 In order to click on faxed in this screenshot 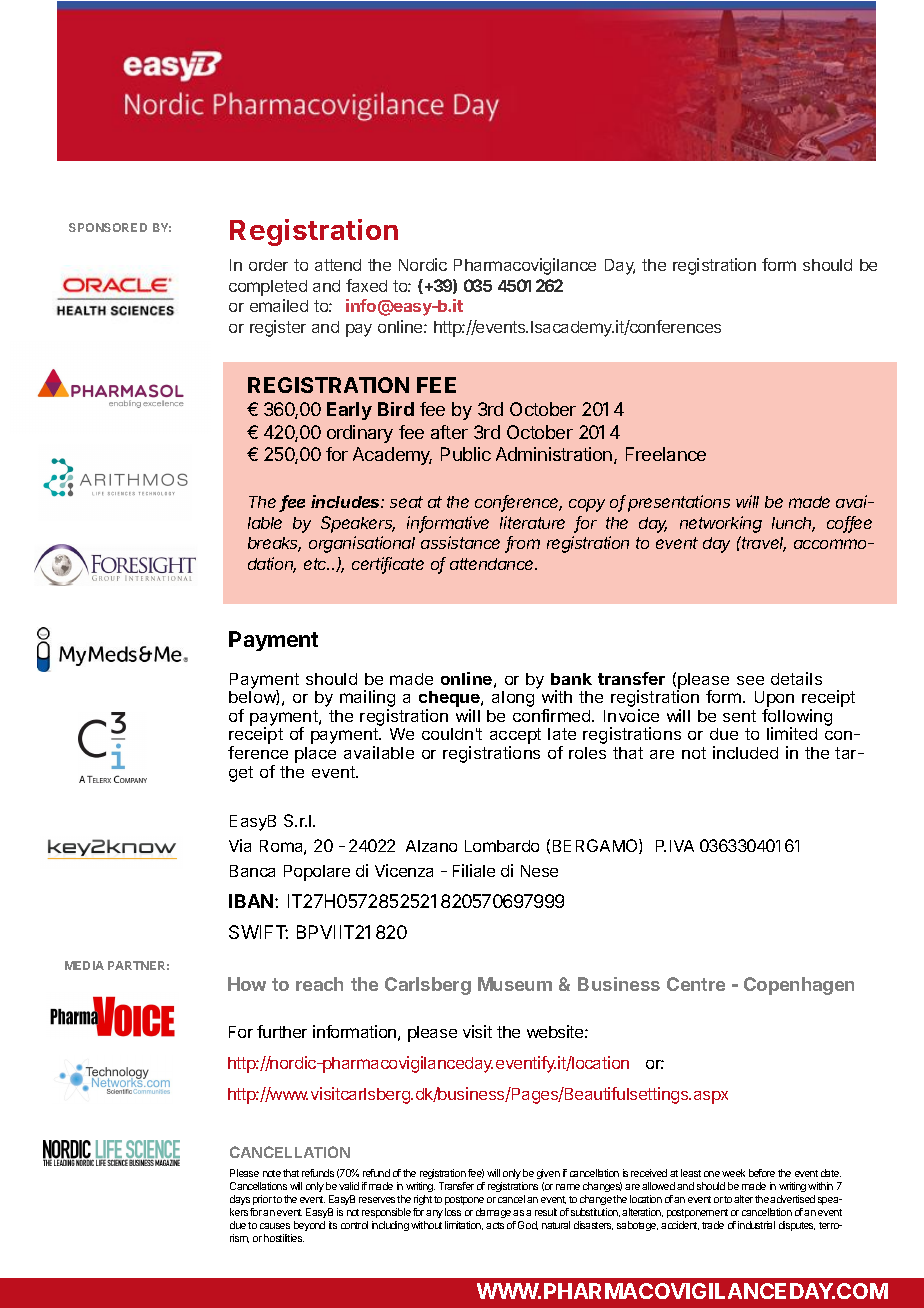, I will do `click(366, 285)`.
